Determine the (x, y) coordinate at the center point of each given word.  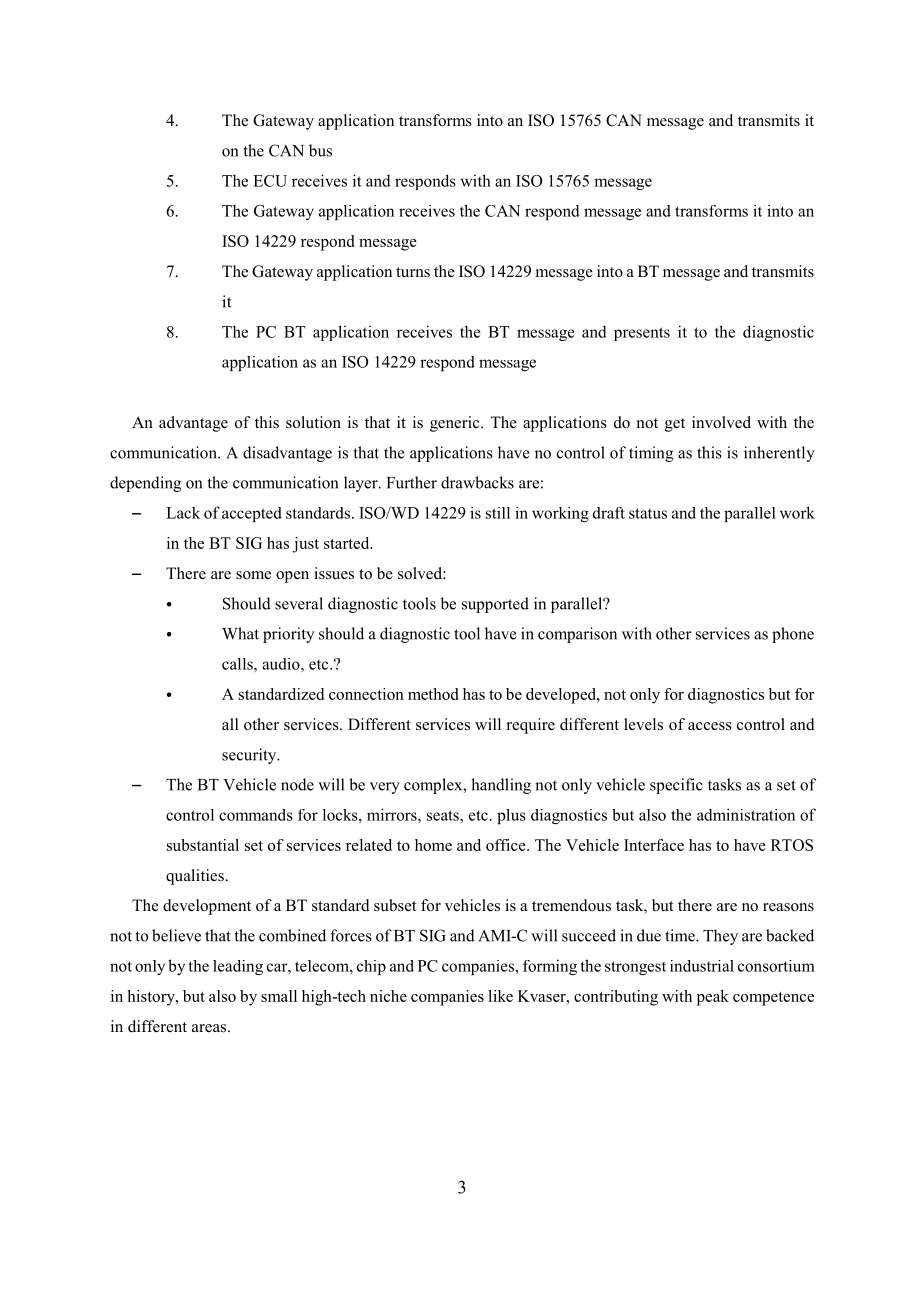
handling (501, 786)
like (500, 996)
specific (676, 786)
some (253, 575)
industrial (702, 966)
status (648, 513)
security (250, 756)
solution (313, 422)
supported (495, 605)
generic (456, 424)
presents (642, 334)
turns (413, 272)
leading (238, 967)
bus (320, 150)
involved (721, 422)
